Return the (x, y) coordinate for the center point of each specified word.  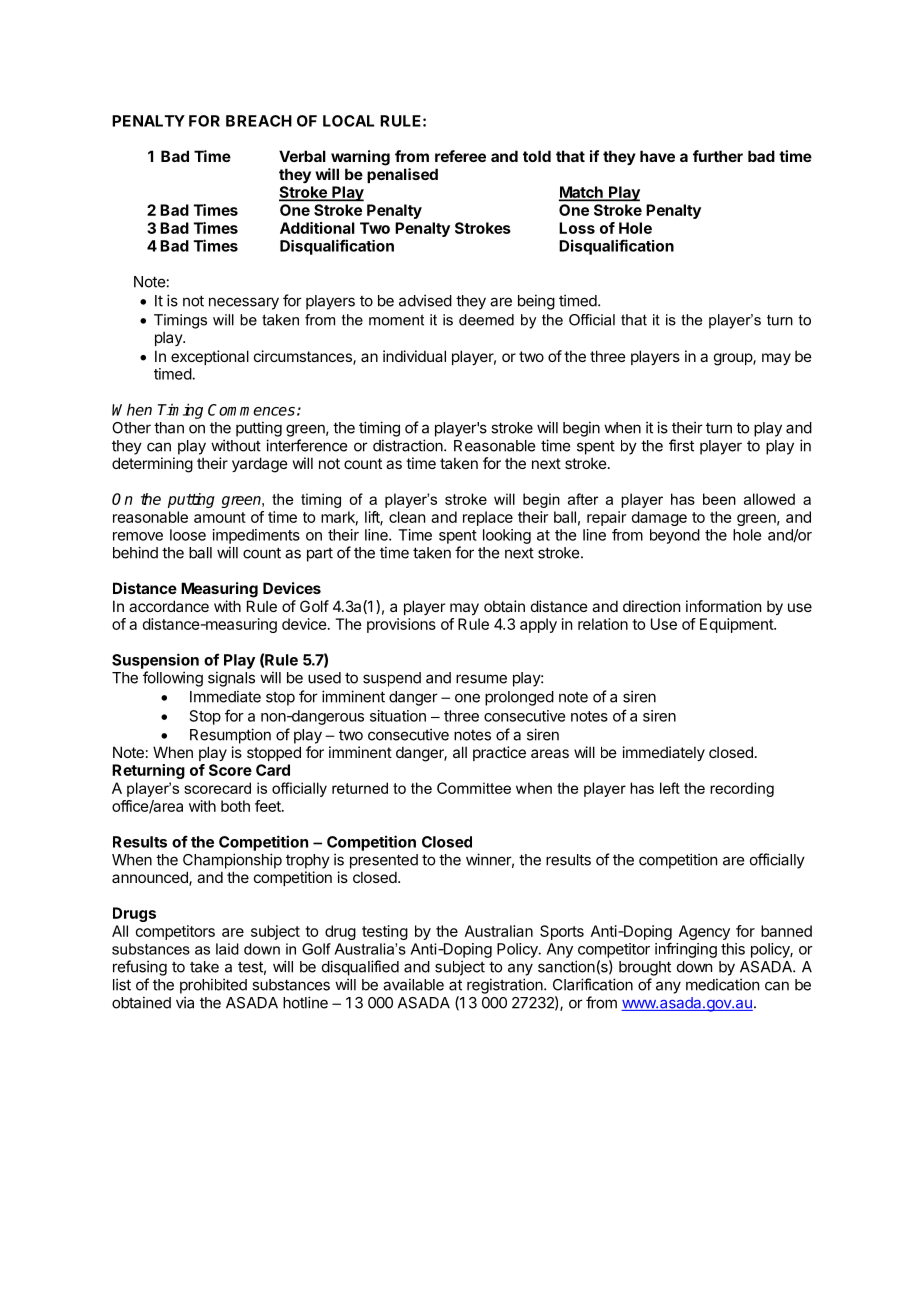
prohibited (213, 986)
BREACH (259, 121)
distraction (409, 445)
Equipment (737, 625)
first (681, 445)
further (718, 156)
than (169, 428)
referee (460, 156)
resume (481, 679)
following (173, 679)
